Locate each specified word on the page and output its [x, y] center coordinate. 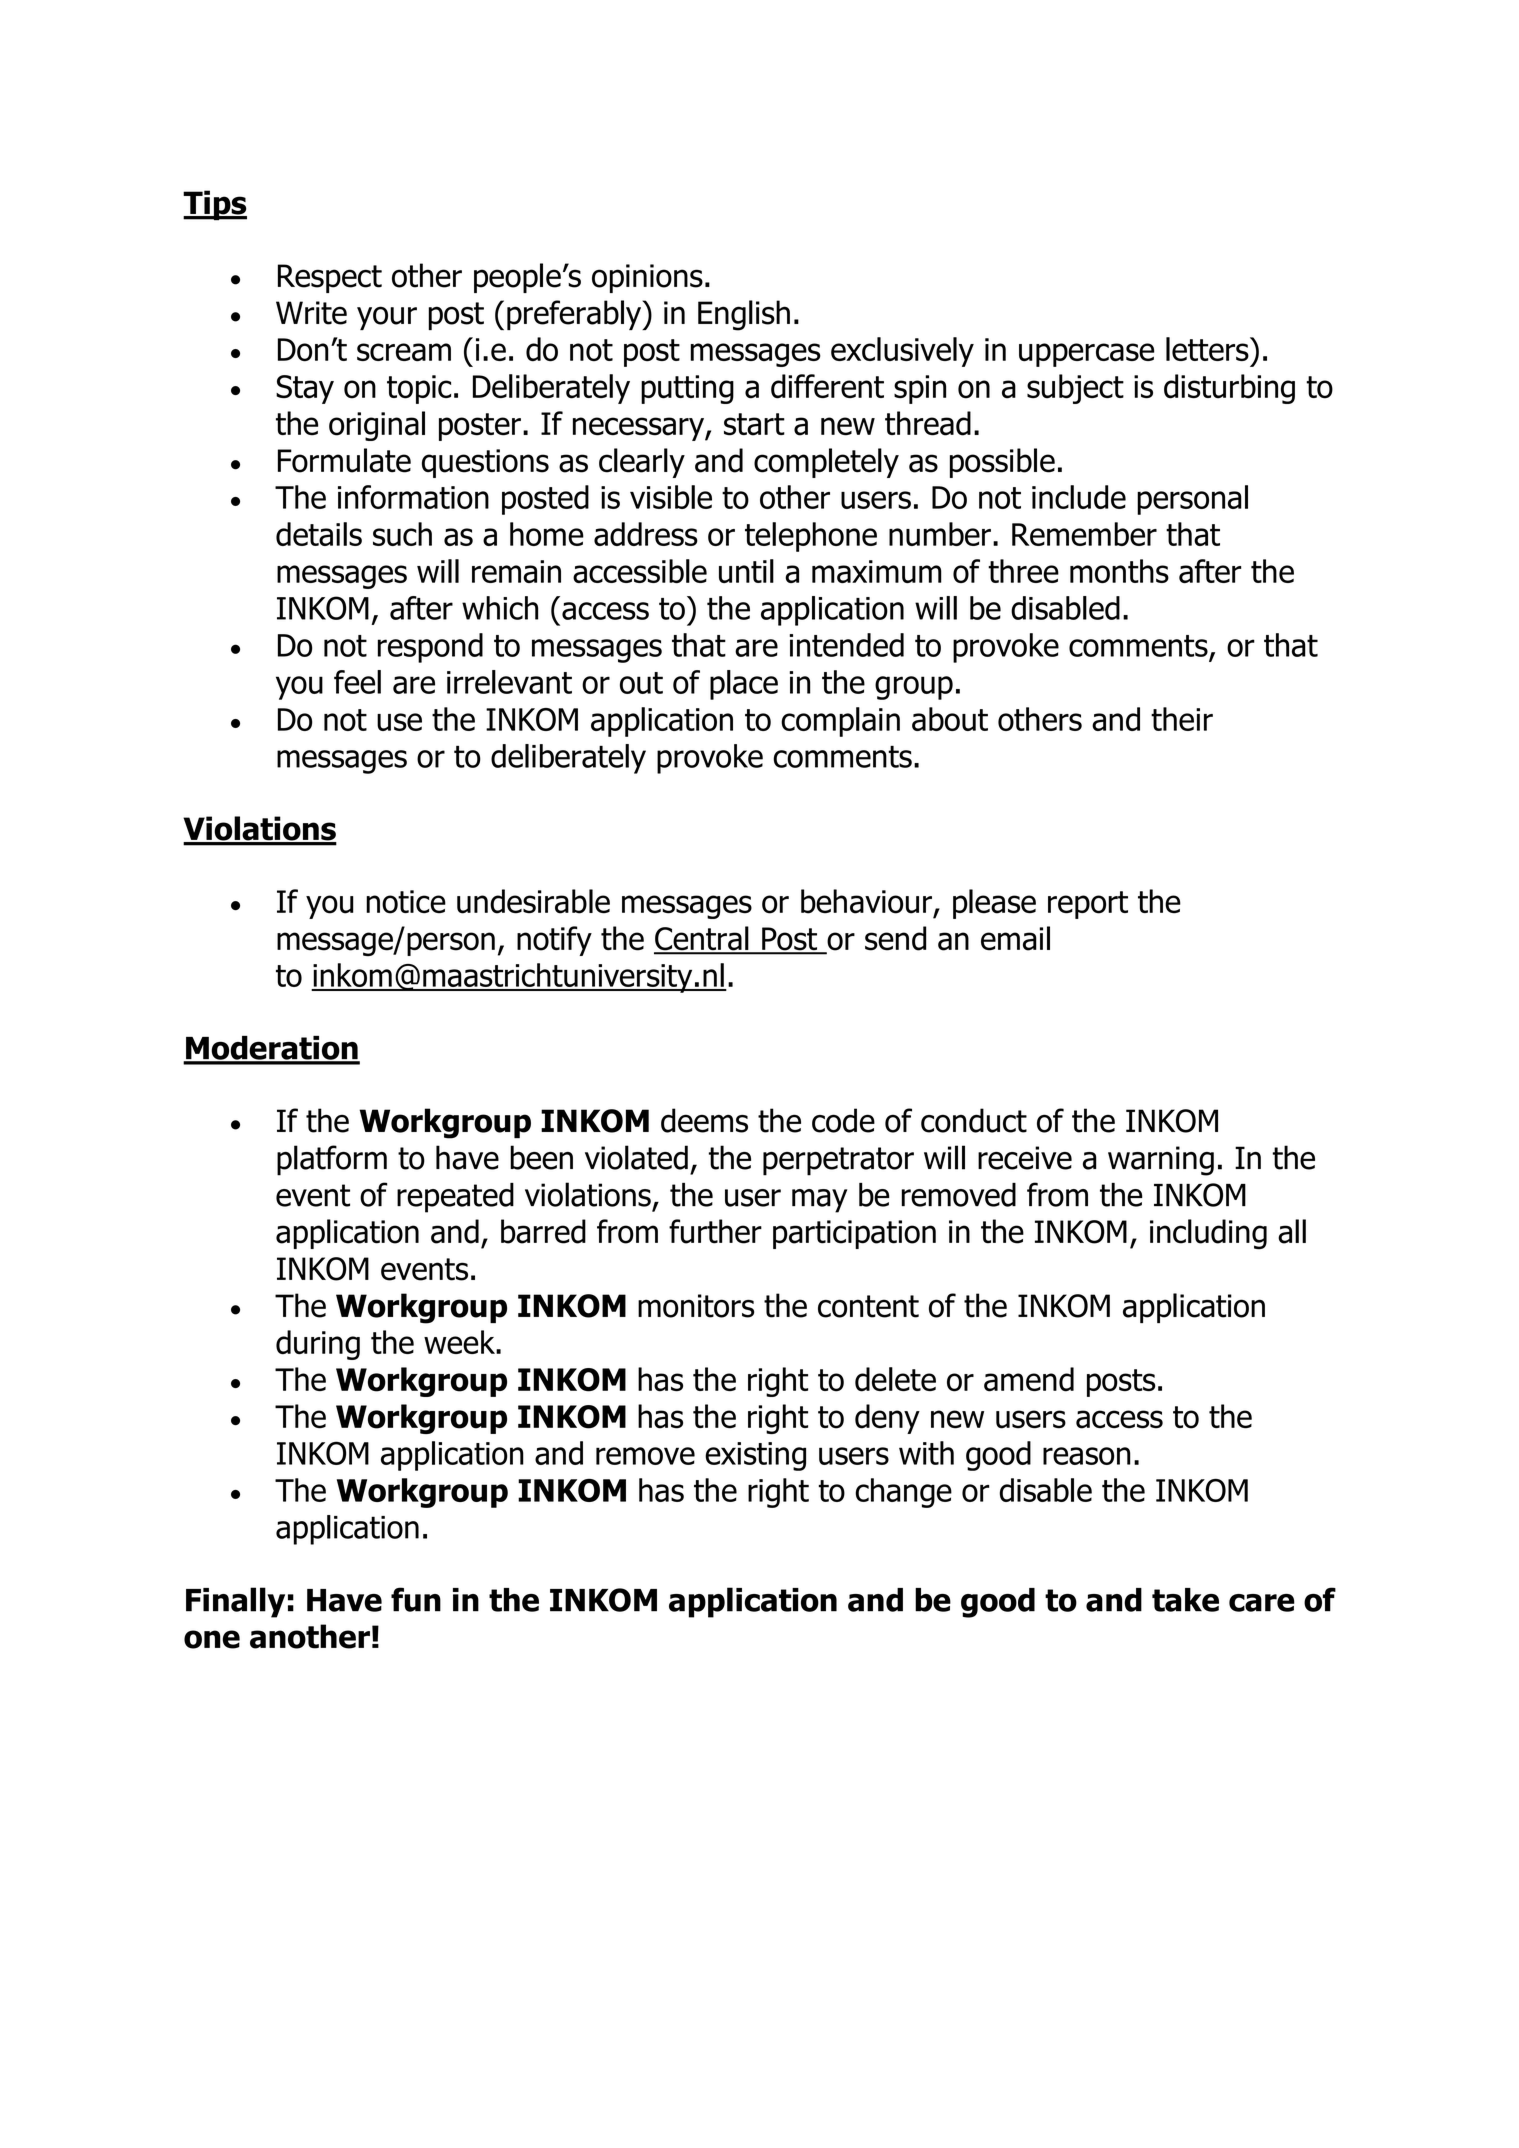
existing [755, 1456]
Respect [330, 278]
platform [332, 1160]
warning [1161, 1161]
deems [704, 1120]
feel [357, 682]
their [1182, 719]
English [744, 315]
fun [416, 1599]
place [744, 685]
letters [1208, 349]
